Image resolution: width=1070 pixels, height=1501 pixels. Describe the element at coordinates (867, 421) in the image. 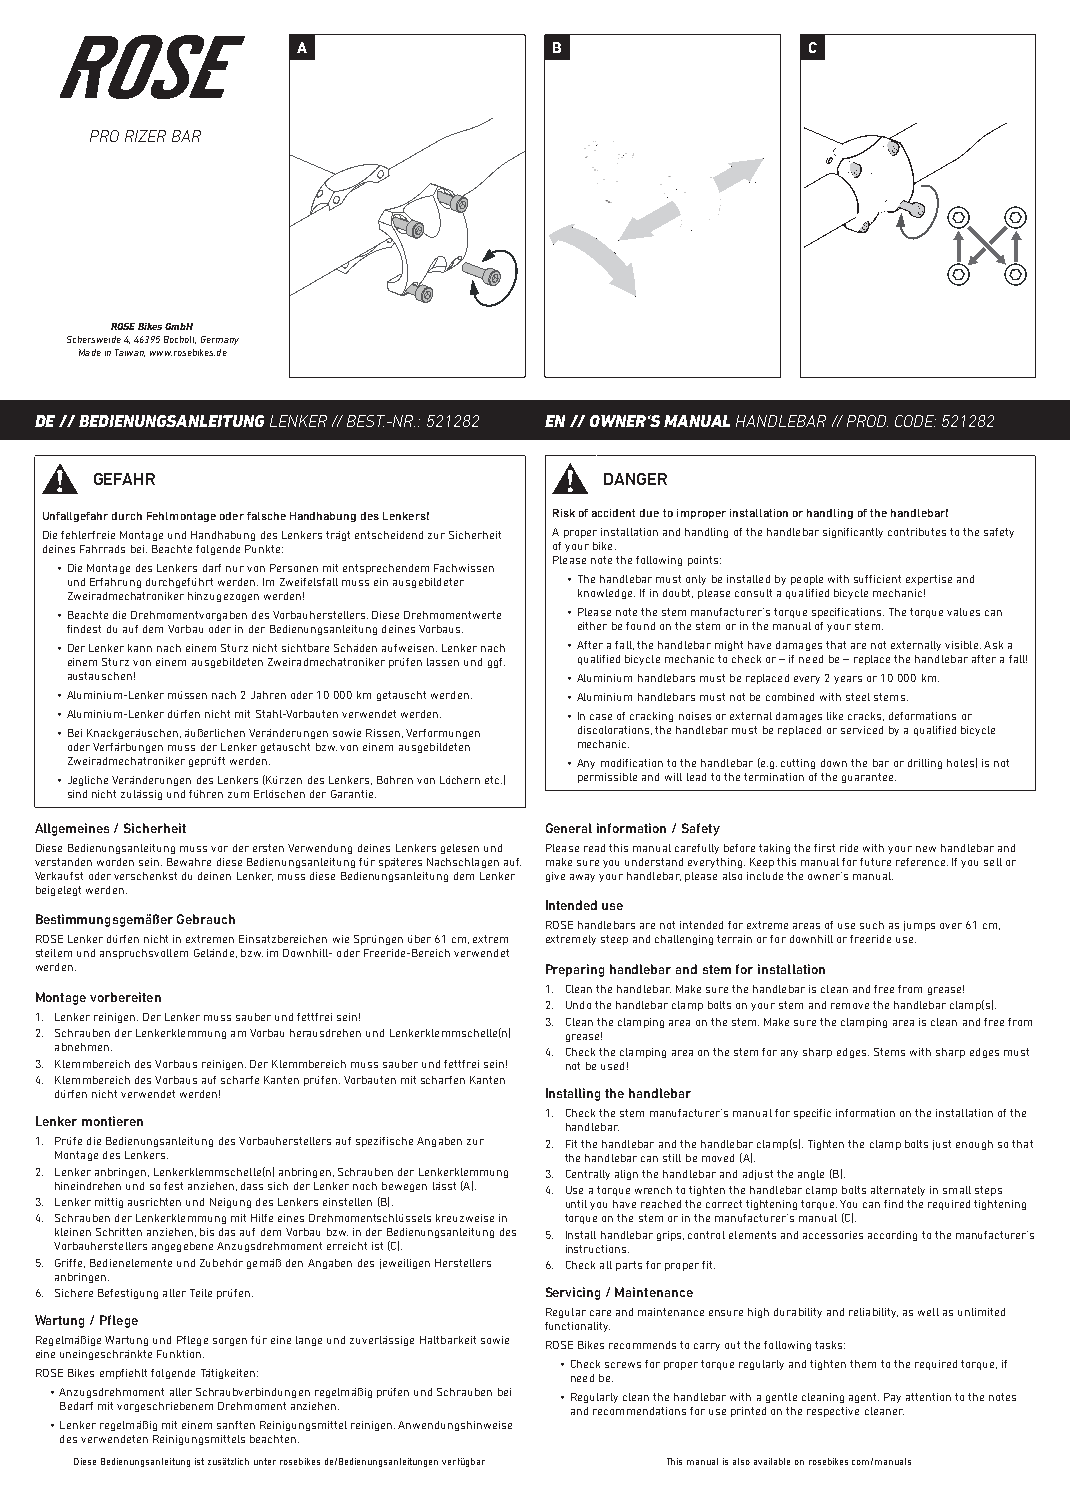

I see `PROD` at that location.
